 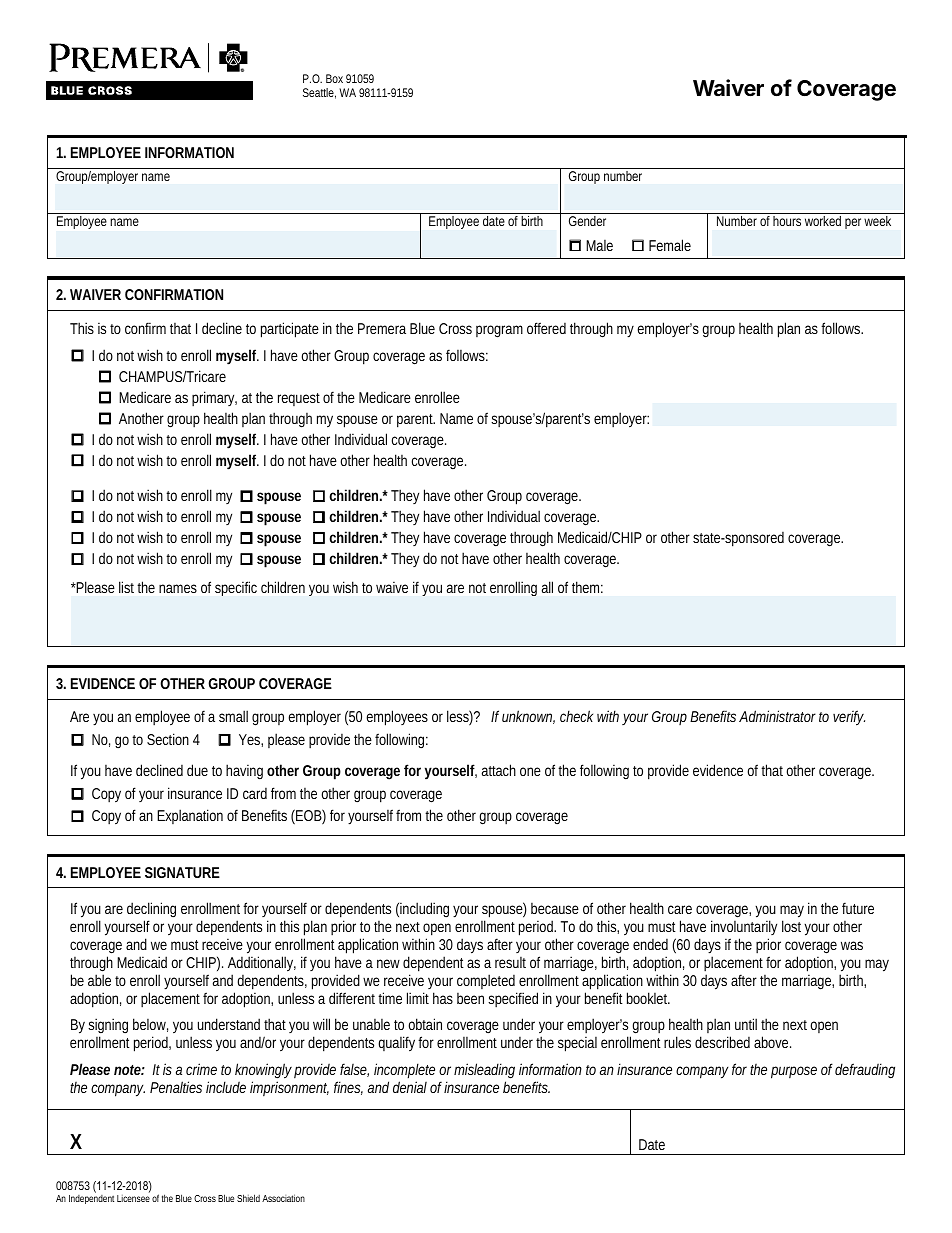 What do you see at coordinates (484, 1072) in the image?
I see `misleading` at bounding box center [484, 1072].
